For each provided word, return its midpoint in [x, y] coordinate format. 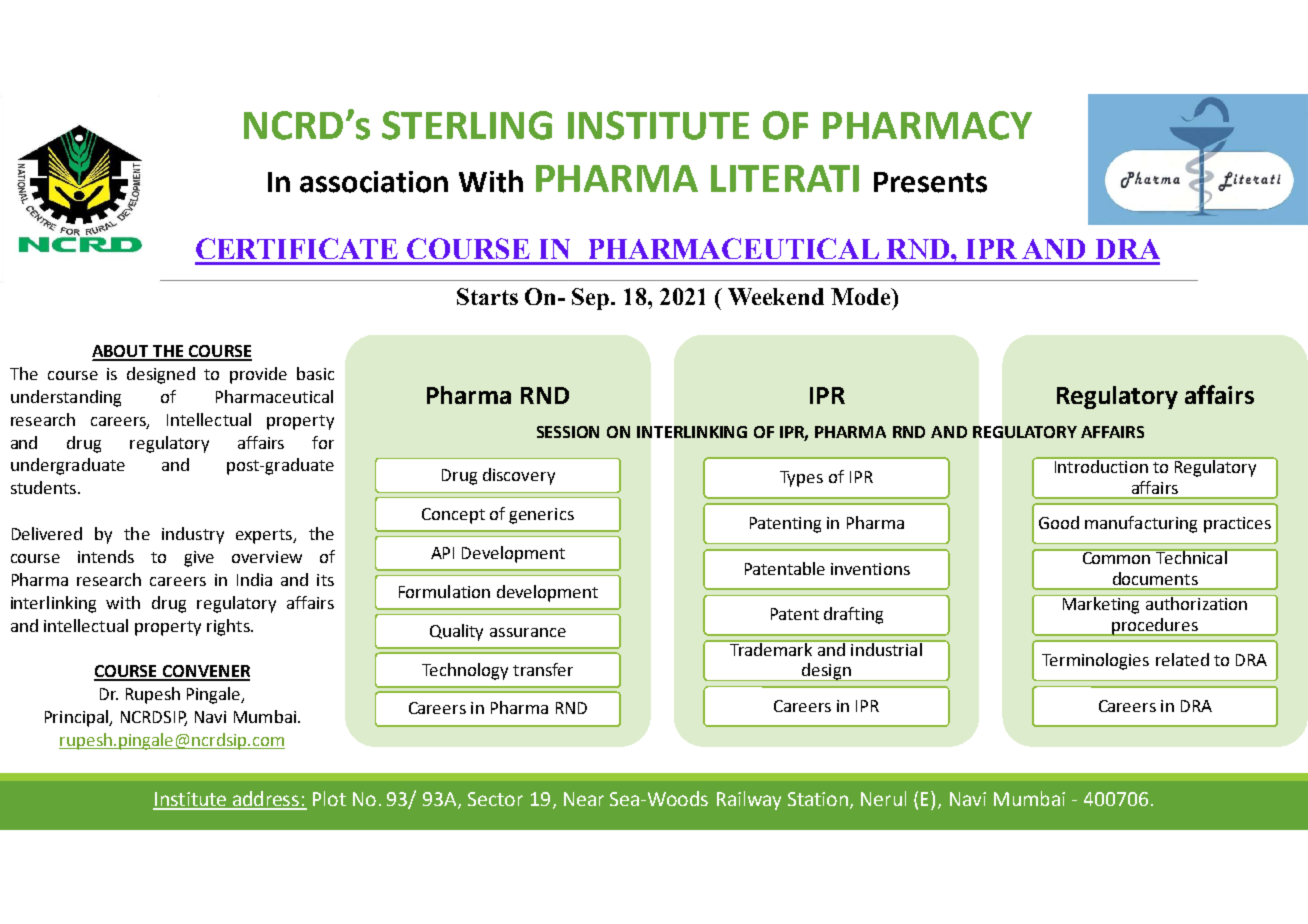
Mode [862, 296]
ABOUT [121, 352]
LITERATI [785, 178]
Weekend [776, 296]
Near [584, 799]
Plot [329, 798]
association [374, 182]
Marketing [1101, 604]
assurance [528, 632]
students [45, 487]
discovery [519, 476]
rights [229, 627]
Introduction [1101, 465]
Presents [930, 182]
